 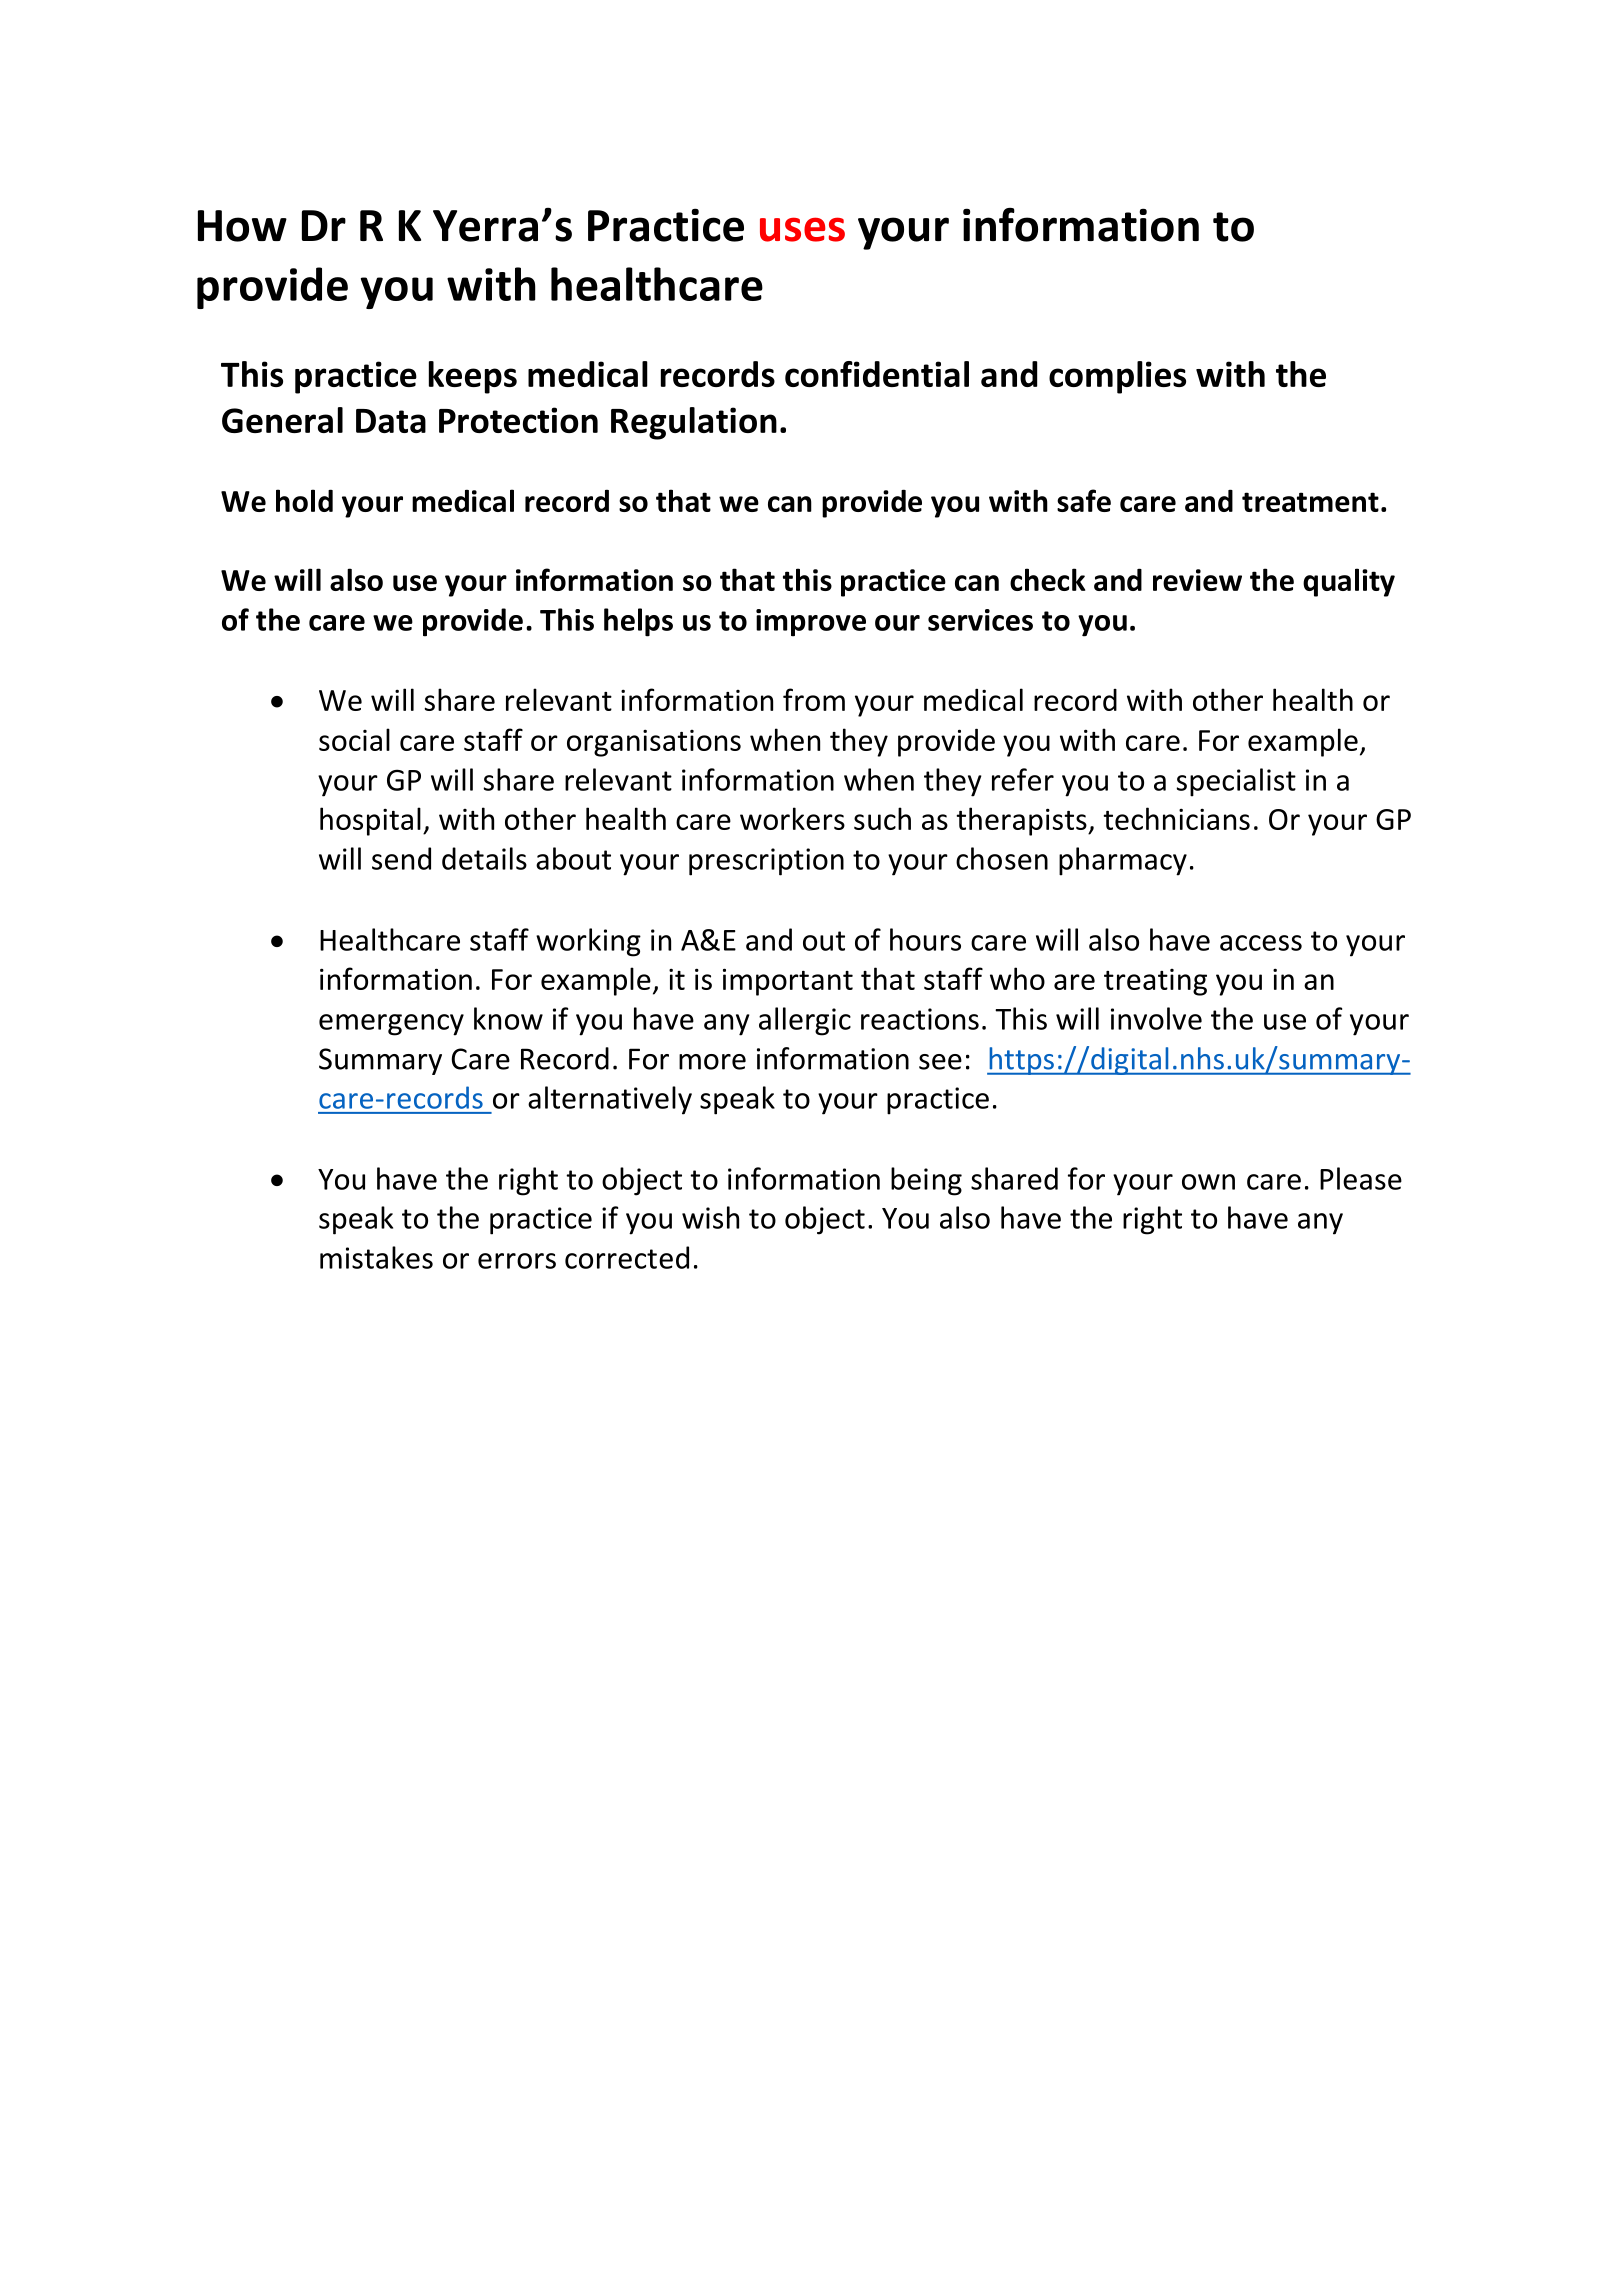 I want to click on uses, so click(x=802, y=229).
